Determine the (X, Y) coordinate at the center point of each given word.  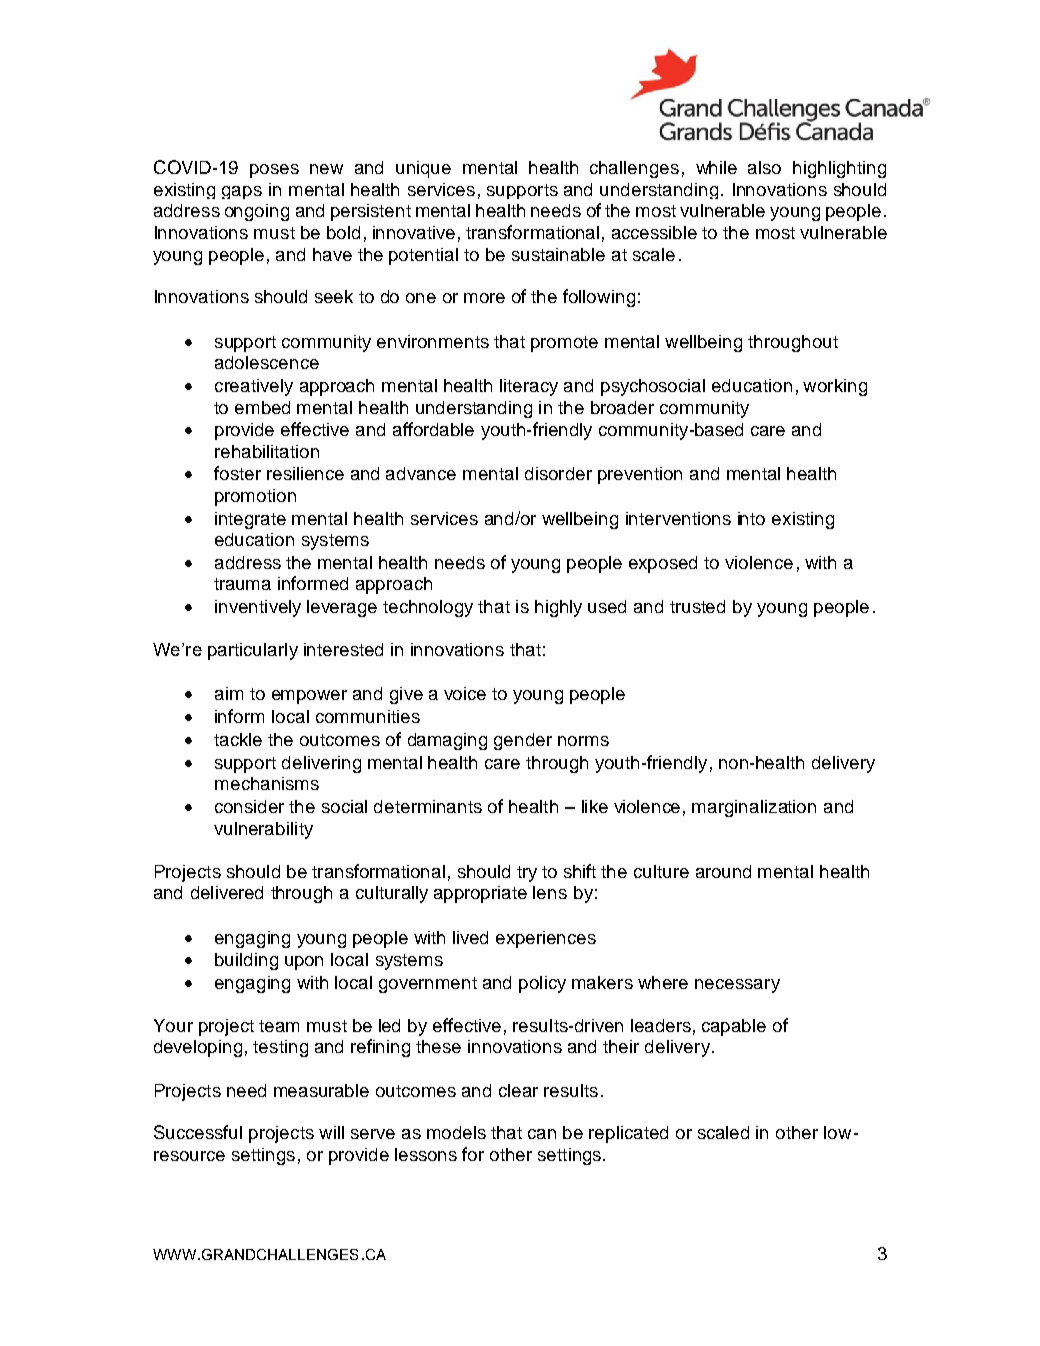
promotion (255, 497)
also (764, 167)
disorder (558, 473)
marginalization (754, 808)
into (751, 518)
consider (249, 806)
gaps (242, 192)
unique (423, 169)
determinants (428, 806)
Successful (198, 1132)
